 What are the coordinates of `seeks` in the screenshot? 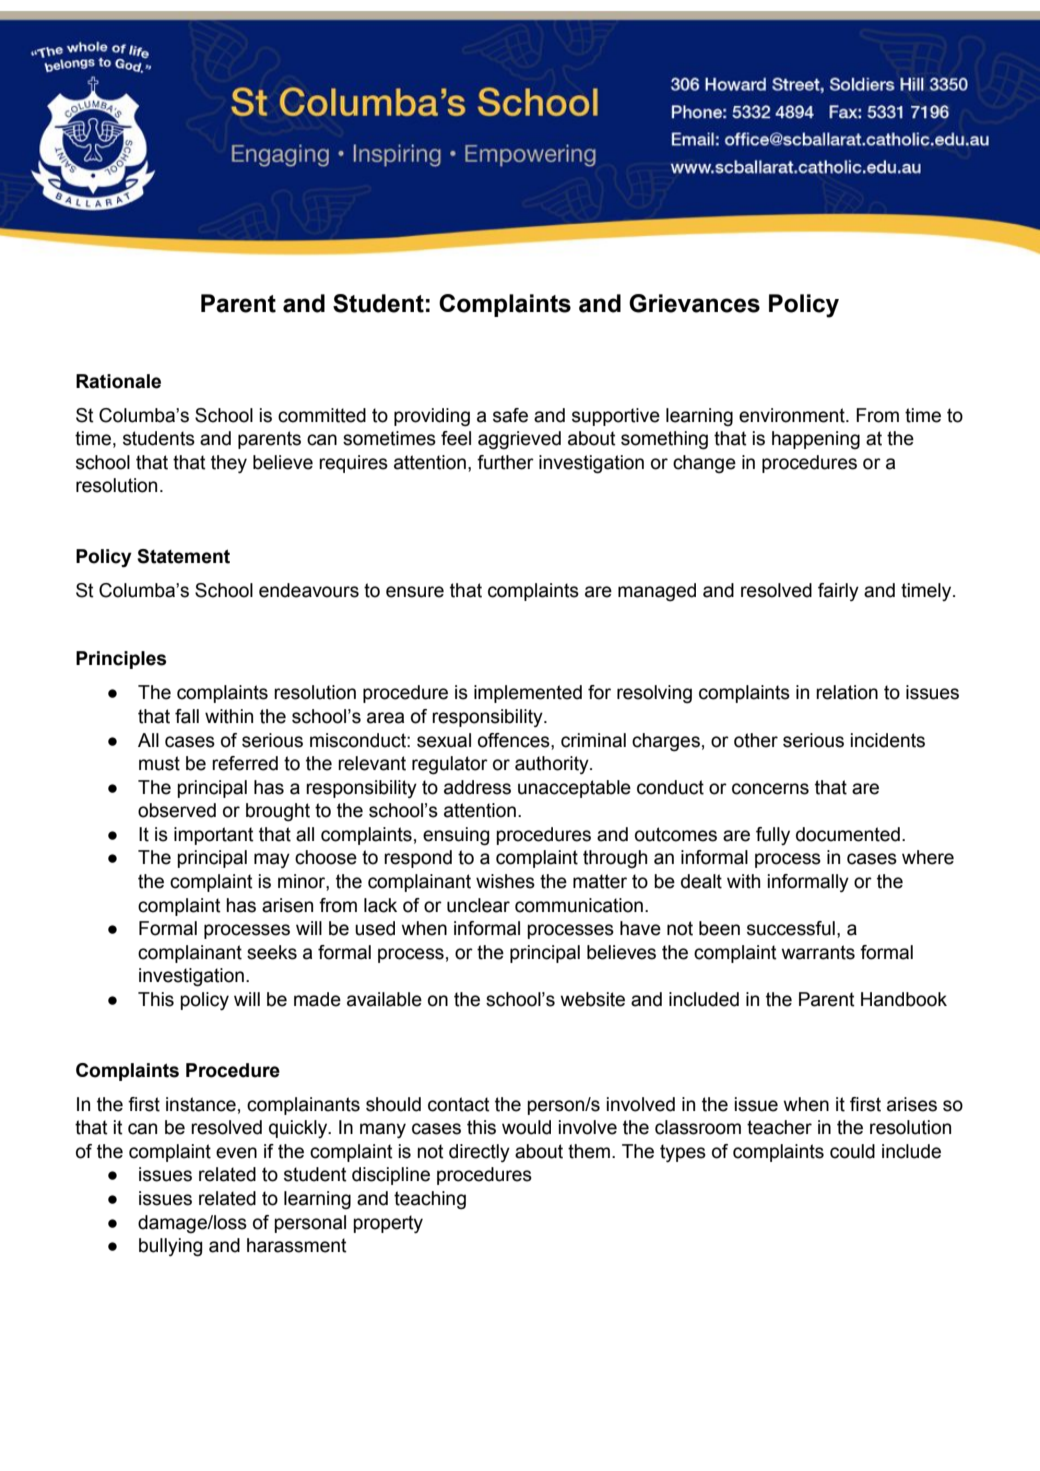 It's located at (272, 952).
